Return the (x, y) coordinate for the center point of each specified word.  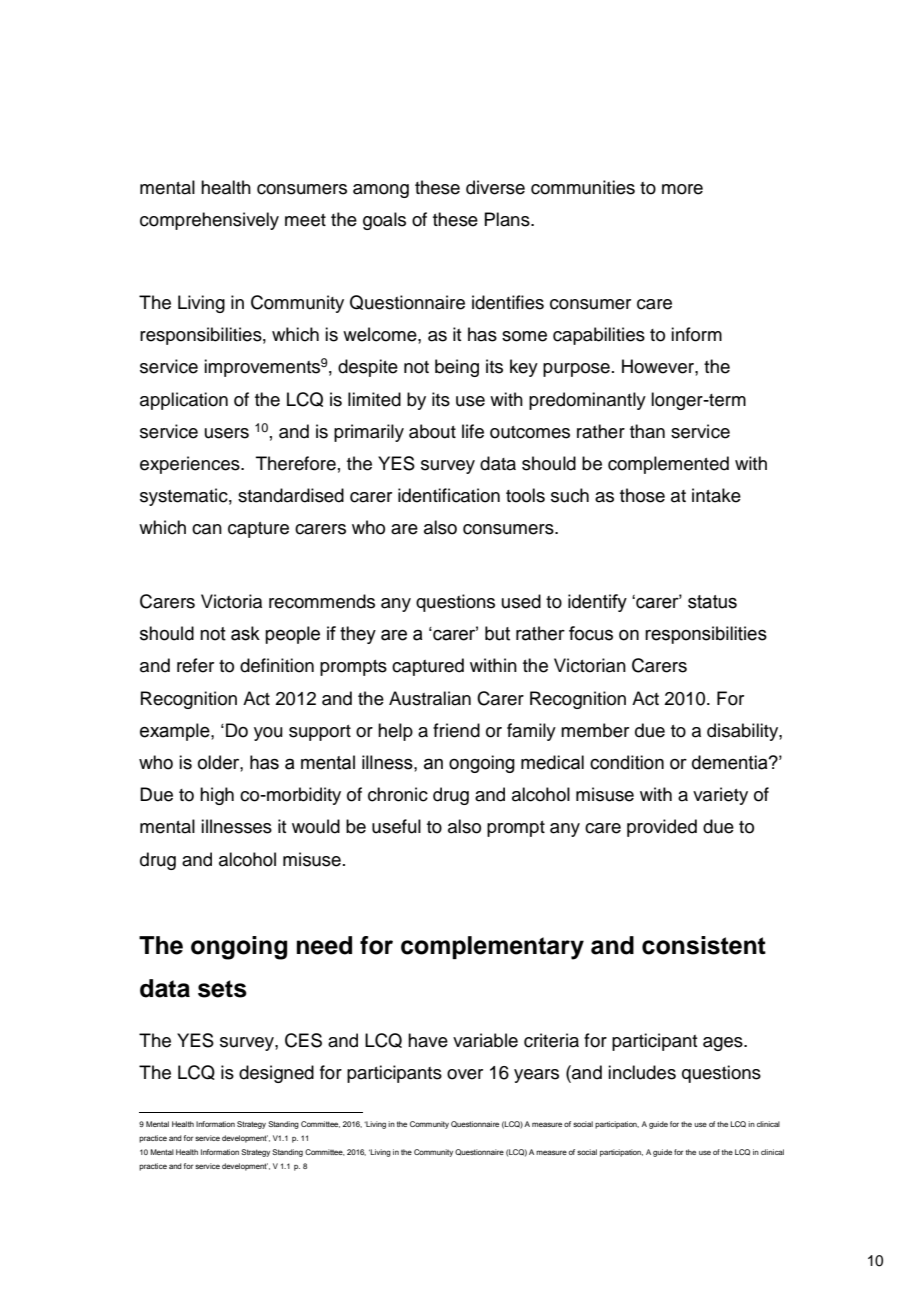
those (642, 495)
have (428, 1040)
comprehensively (209, 221)
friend (456, 730)
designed (276, 1074)
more (682, 189)
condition (627, 762)
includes (642, 1072)
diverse (495, 187)
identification (449, 495)
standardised (291, 495)
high (217, 796)
